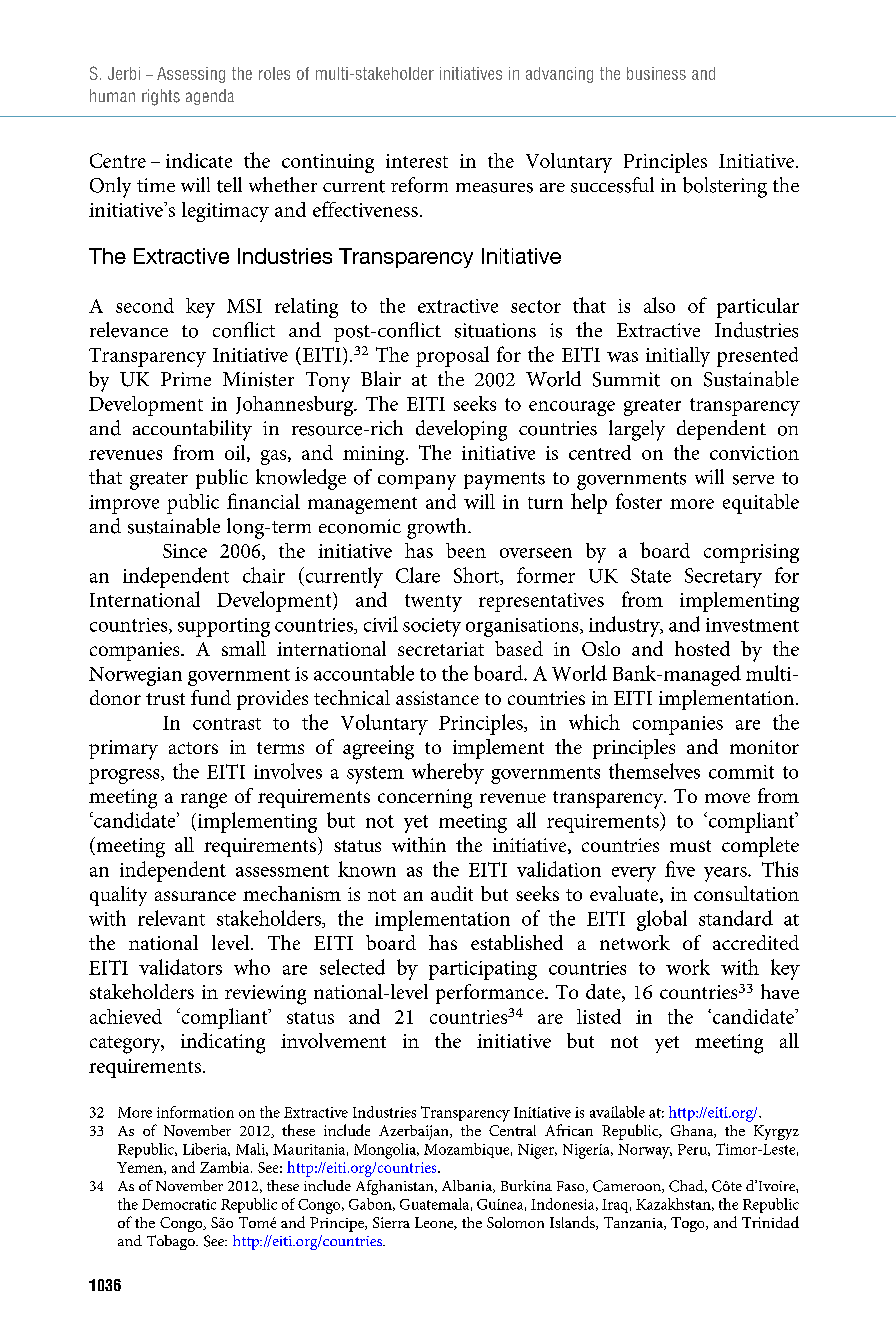  What do you see at coordinates (417, 161) in the image?
I see `interest` at bounding box center [417, 161].
